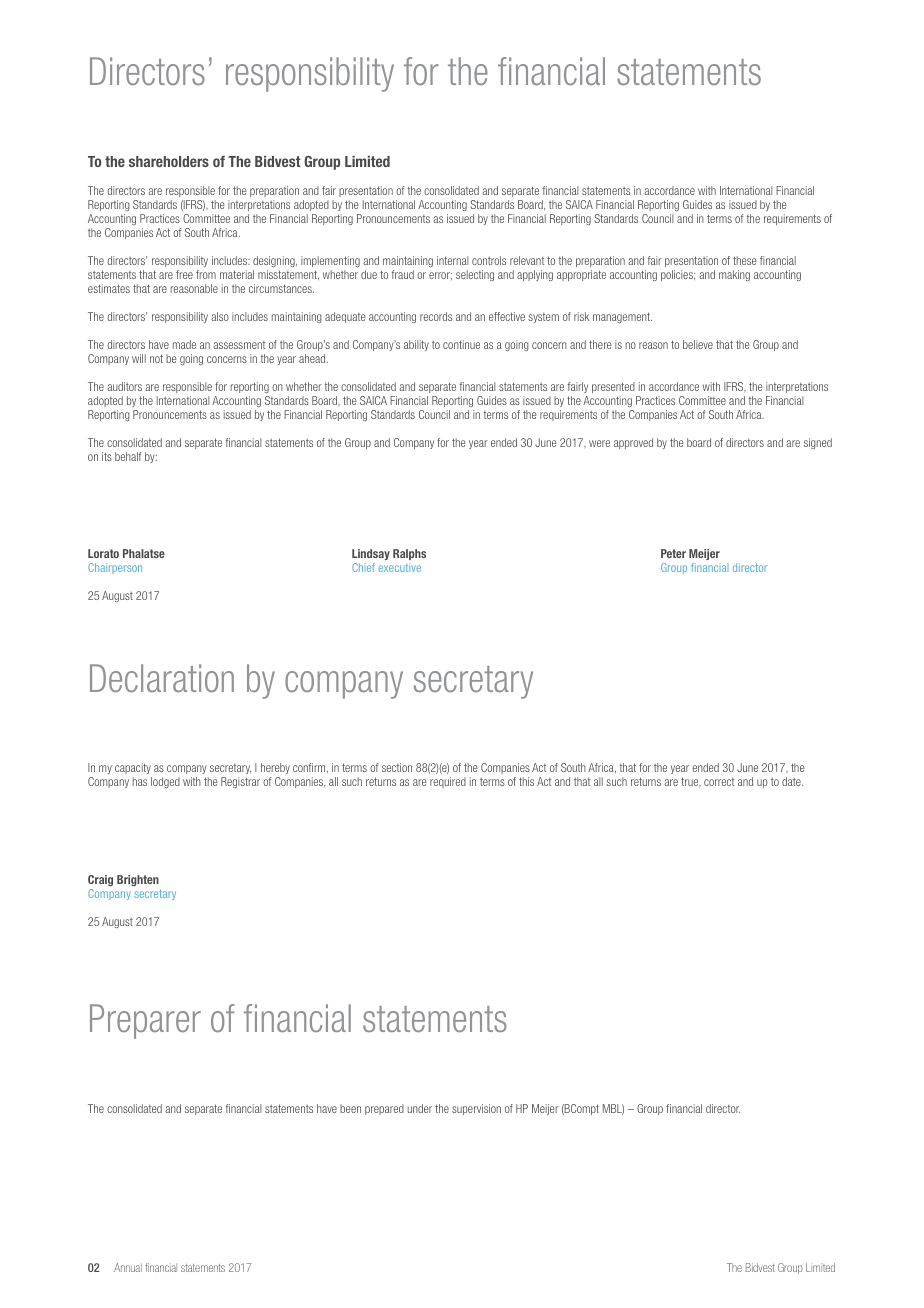  Describe the element at coordinates (719, 782) in the document. I see `correct` at that location.
